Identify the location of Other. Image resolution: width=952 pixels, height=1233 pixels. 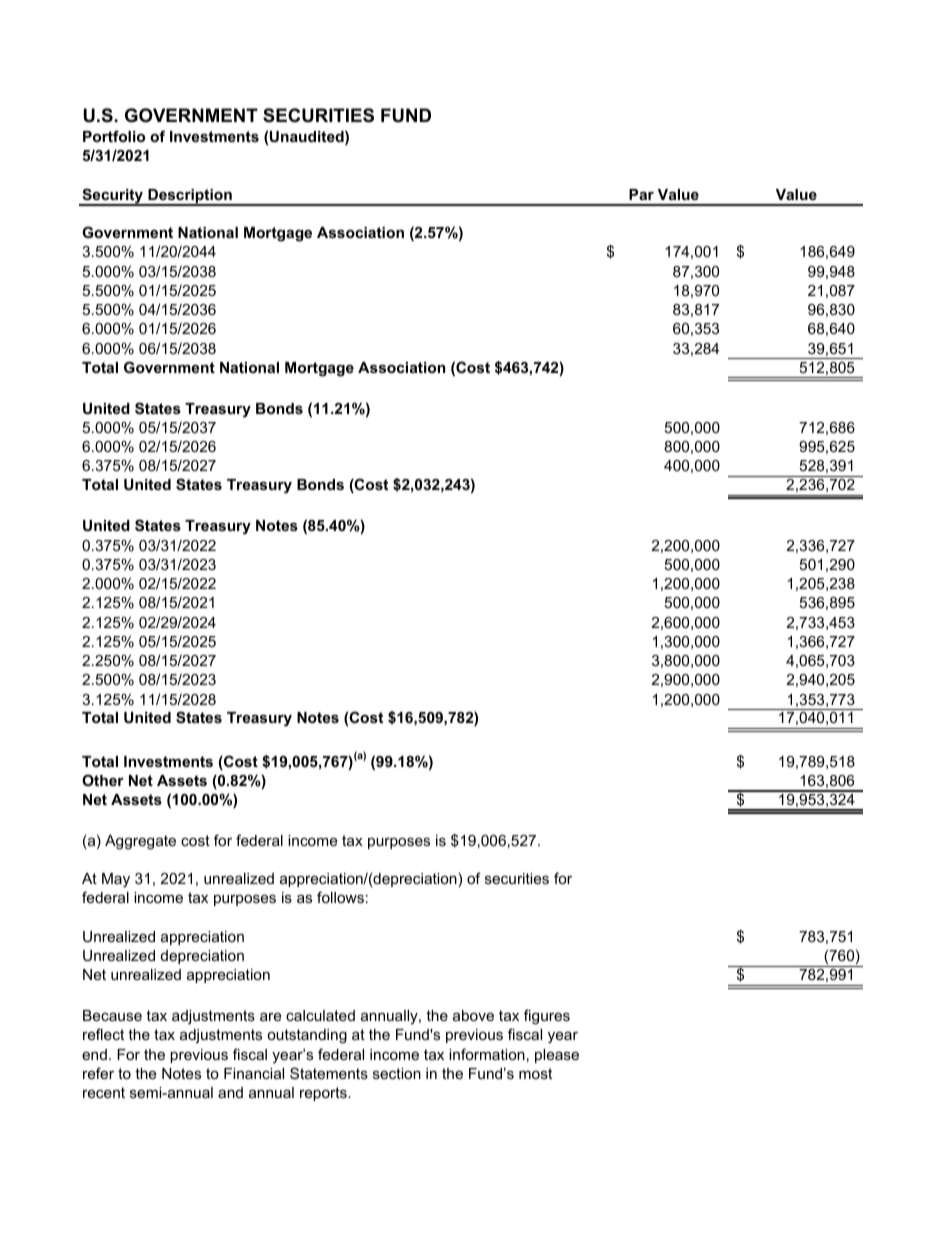
(103, 780).
